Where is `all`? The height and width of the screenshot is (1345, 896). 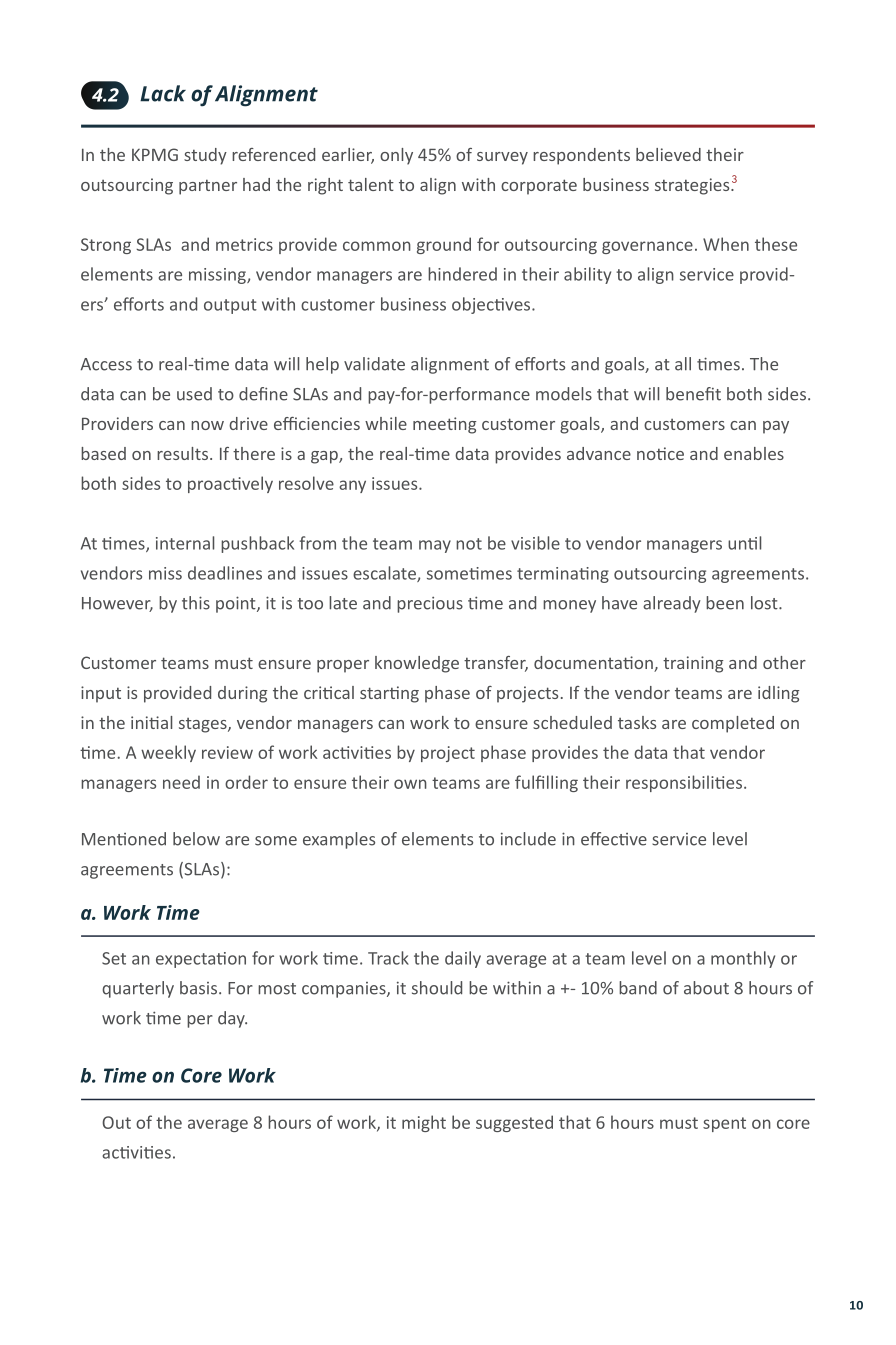 all is located at coordinates (683, 364).
